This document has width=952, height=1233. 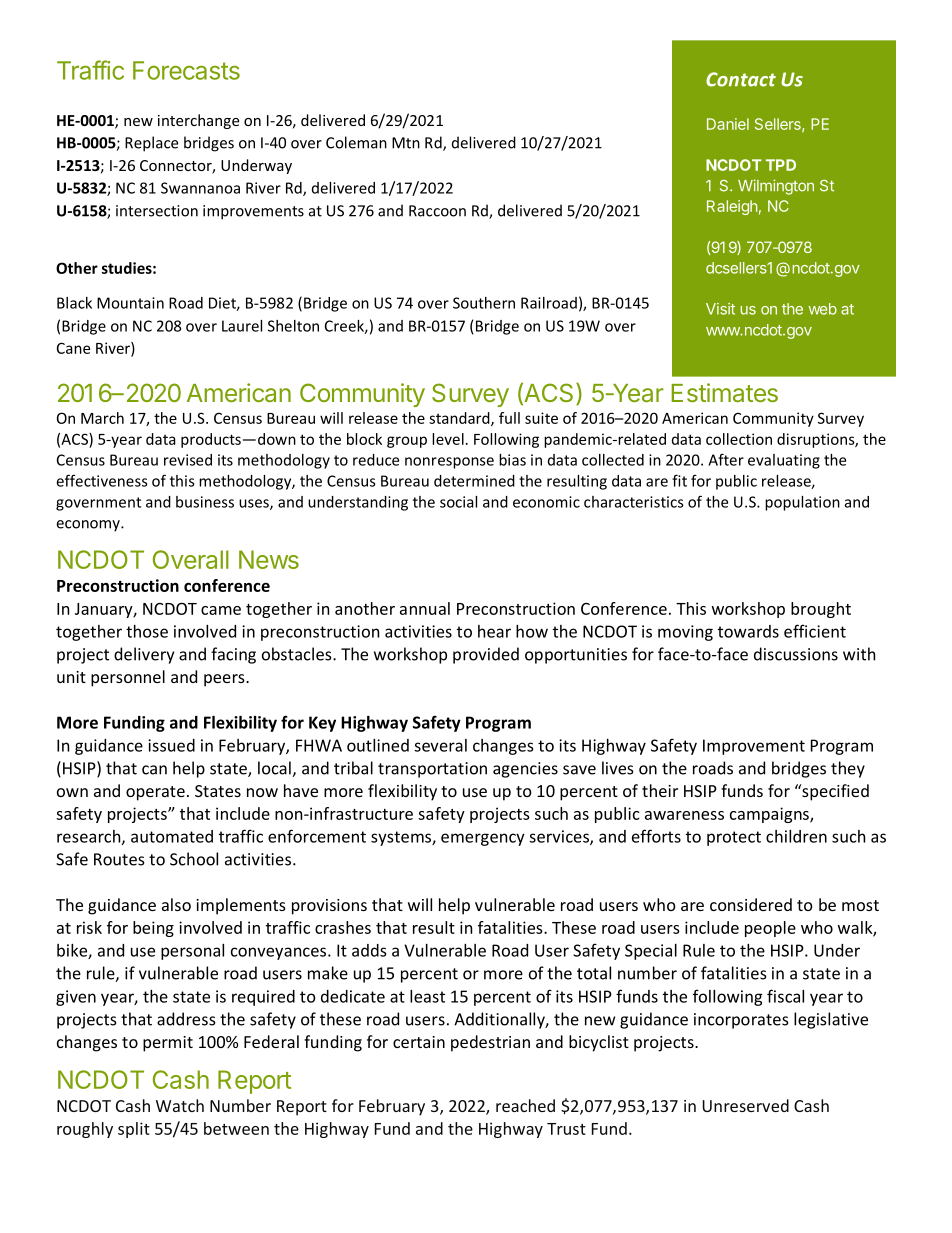 What do you see at coordinates (356, 142) in the document?
I see `Coleman` at bounding box center [356, 142].
